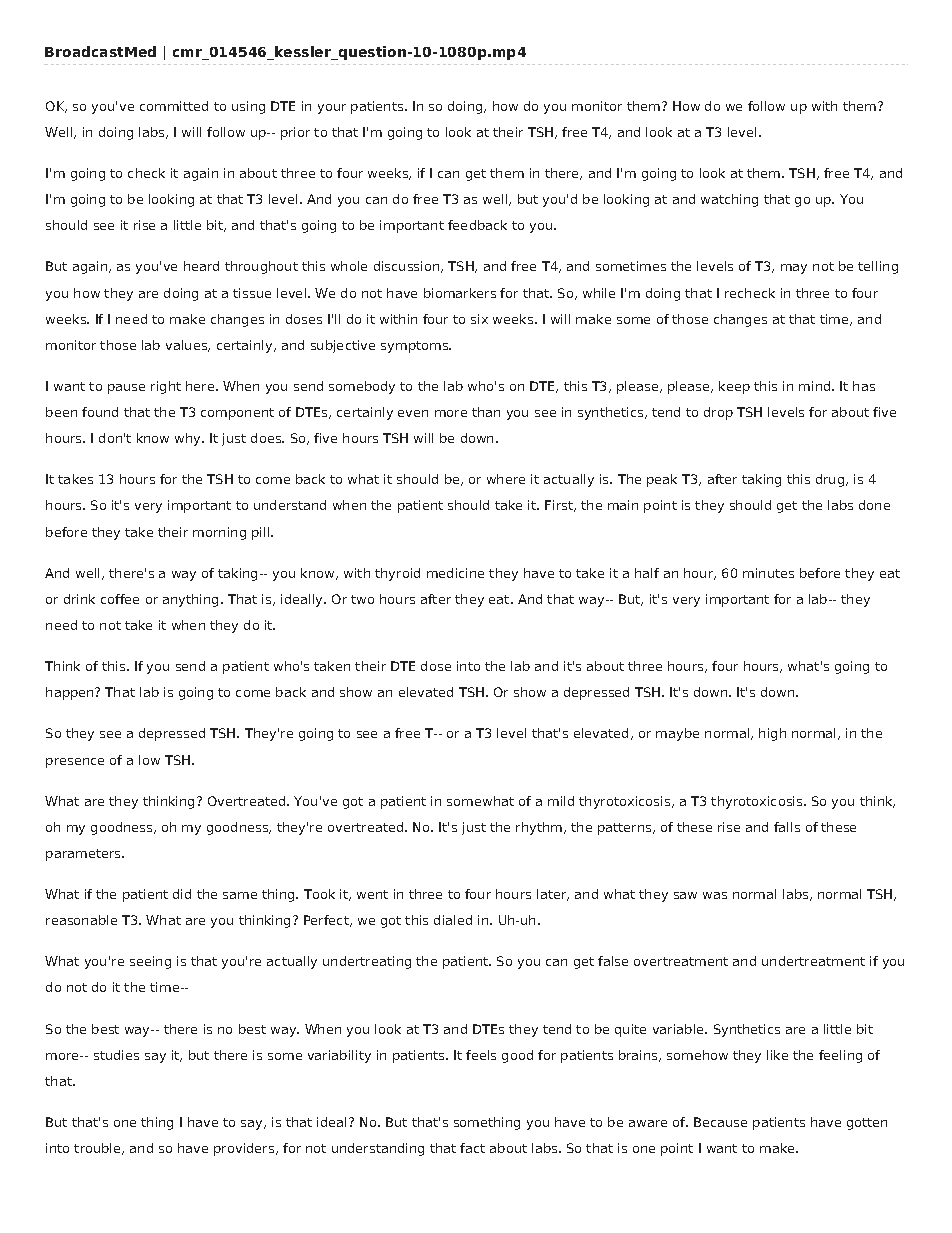  I want to click on fact, so click(472, 1148).
